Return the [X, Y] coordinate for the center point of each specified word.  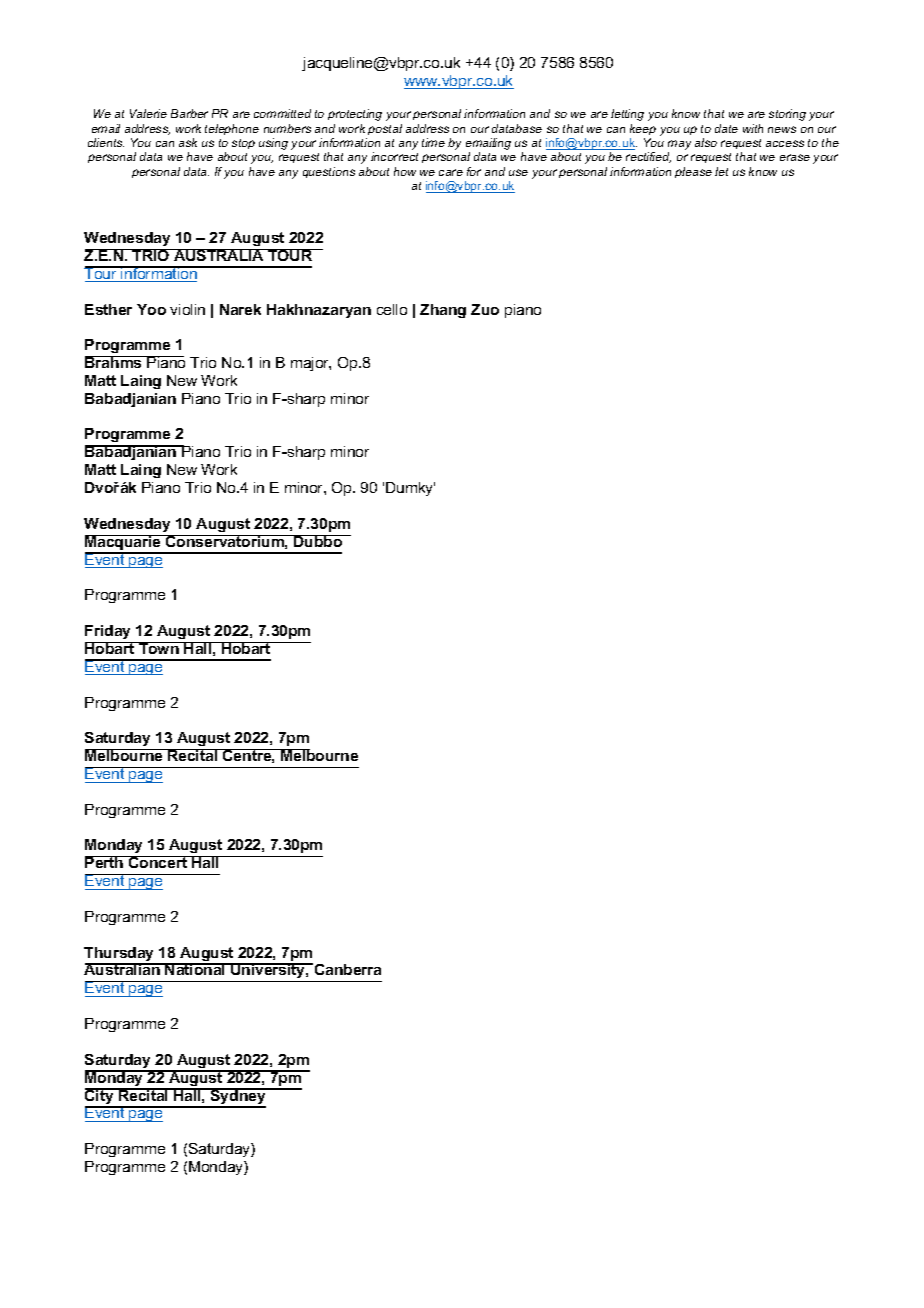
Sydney [238, 1097]
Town [159, 648]
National [196, 969]
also [706, 142]
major [311, 364]
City [100, 1097]
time [433, 142]
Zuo [485, 309]
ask [188, 142]
